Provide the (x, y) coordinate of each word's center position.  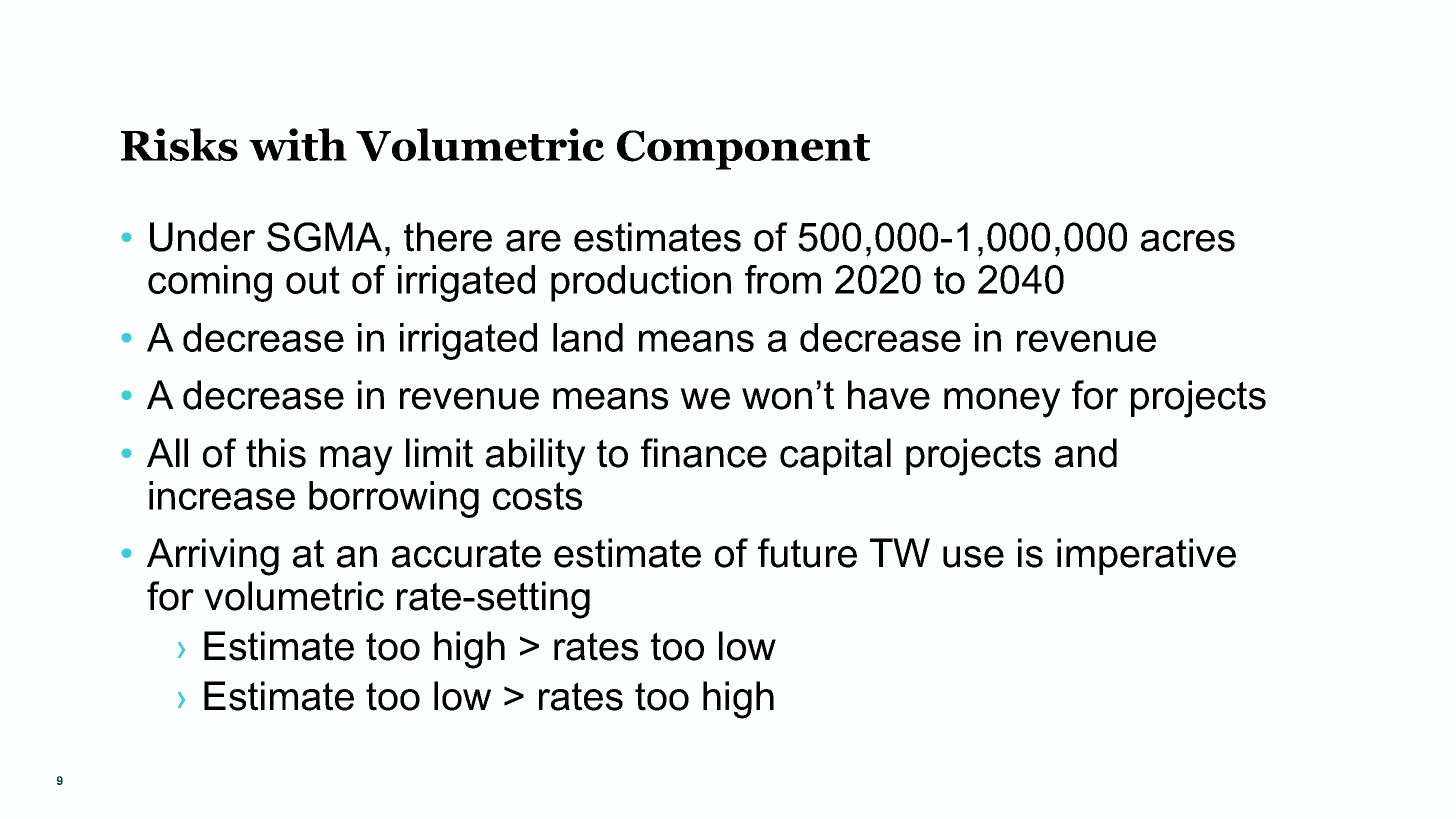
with (298, 144)
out (313, 280)
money (1002, 403)
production (641, 283)
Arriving (213, 557)
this (276, 453)
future (807, 553)
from (783, 279)
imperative (1146, 556)
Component (743, 150)
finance (704, 453)
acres (1188, 241)
